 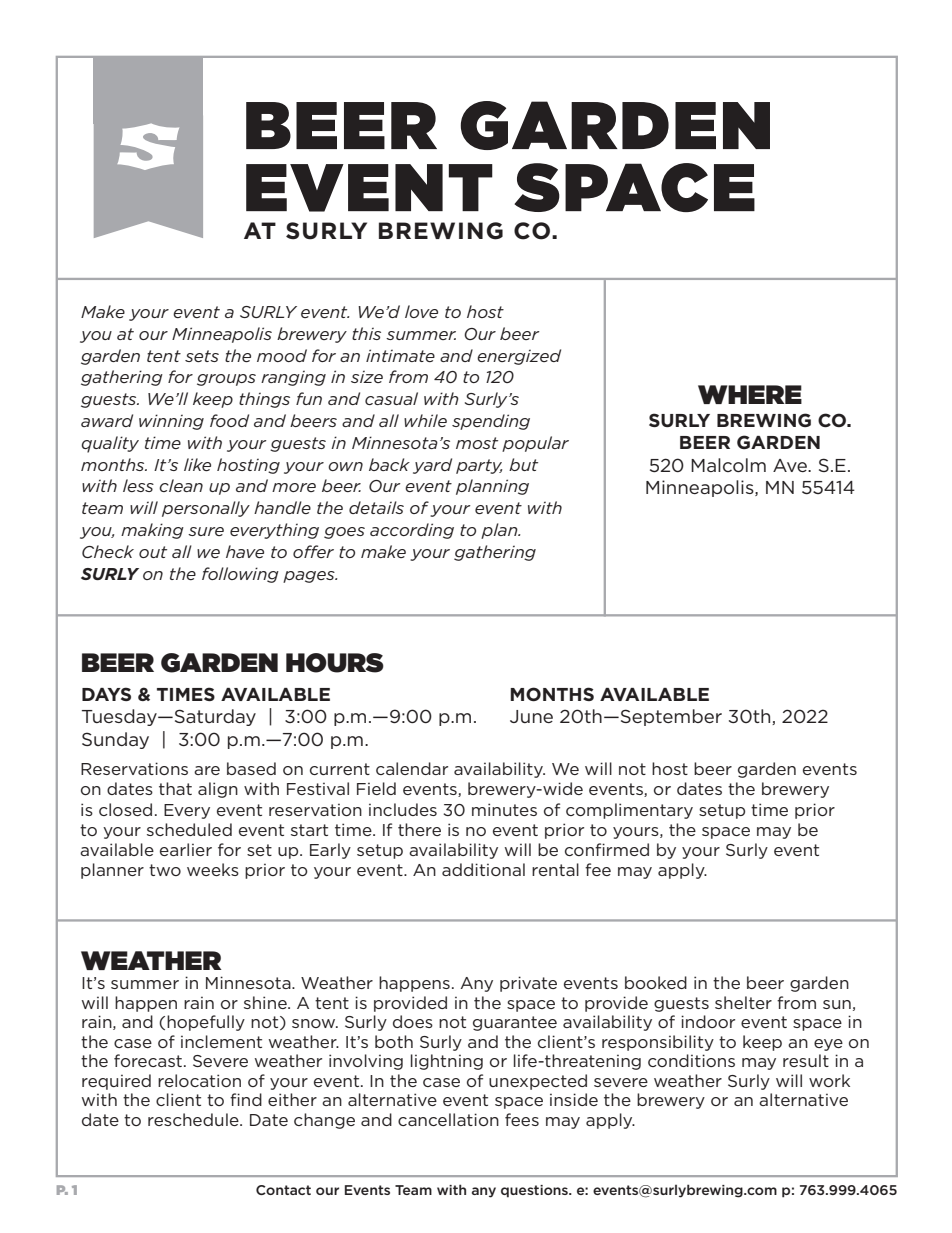 I want to click on additional, so click(x=483, y=869).
